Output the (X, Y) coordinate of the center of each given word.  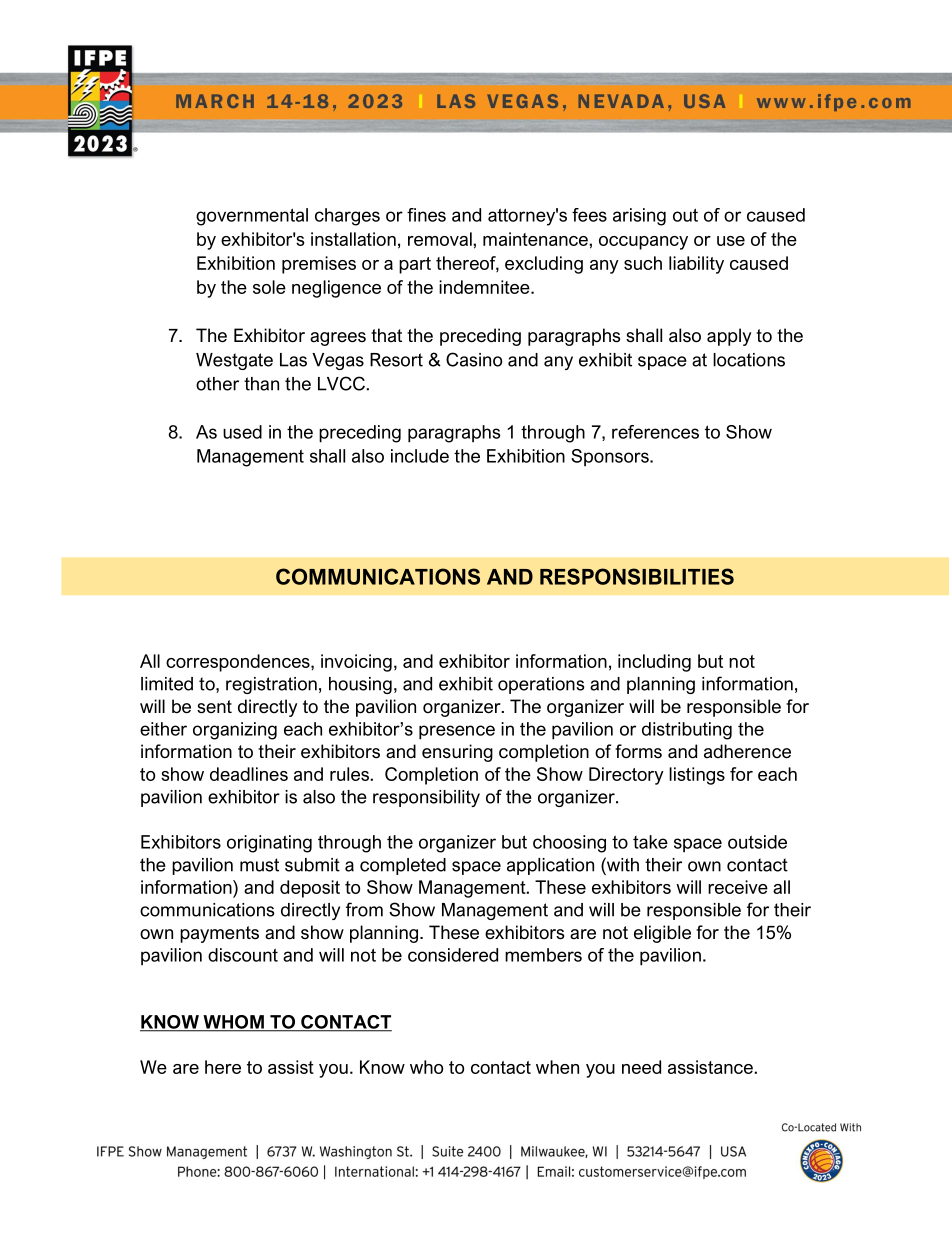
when (557, 1067)
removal (441, 239)
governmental (252, 217)
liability (696, 265)
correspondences (239, 663)
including (654, 663)
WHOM (233, 1023)
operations (541, 685)
